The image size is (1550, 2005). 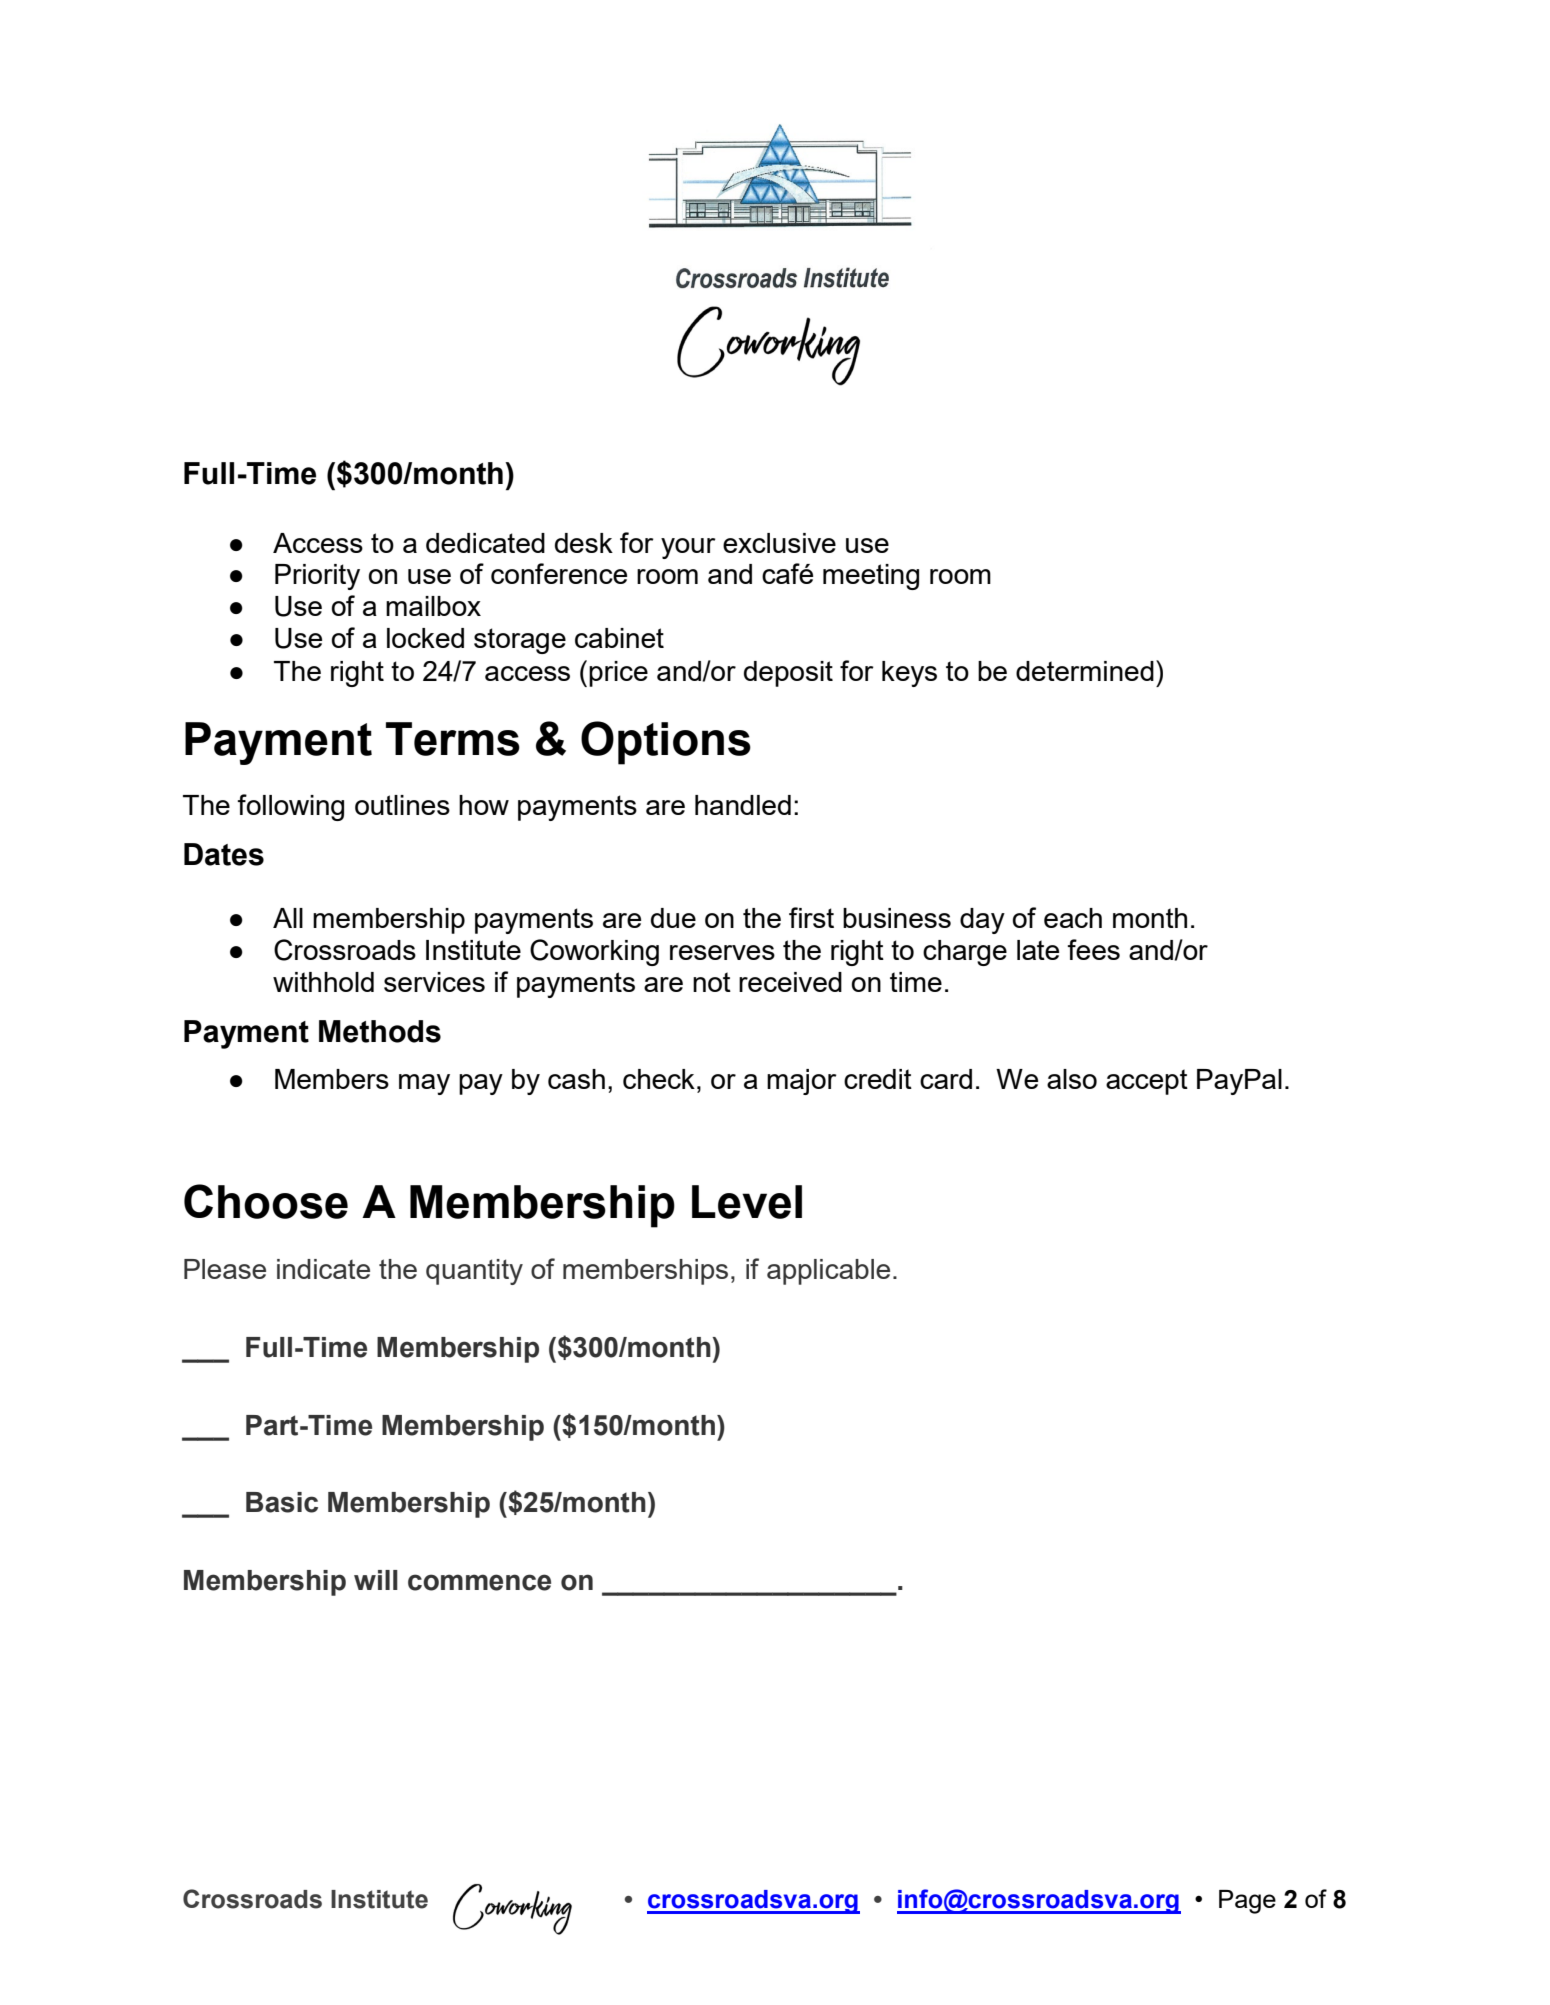 I want to click on your, so click(x=688, y=548).
